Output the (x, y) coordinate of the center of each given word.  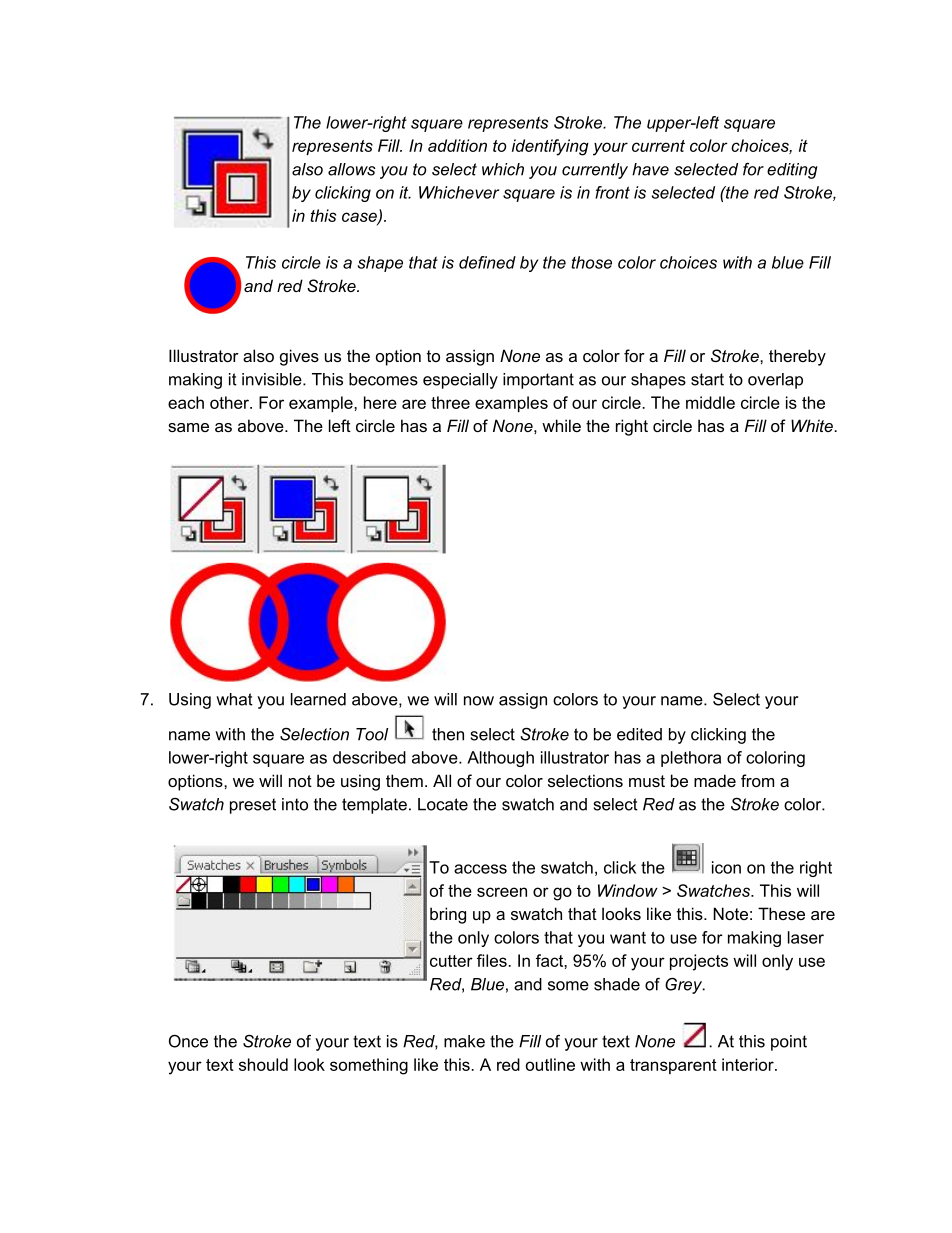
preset (253, 806)
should (263, 1064)
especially (460, 381)
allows (352, 169)
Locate (443, 804)
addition (457, 145)
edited (639, 734)
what (234, 699)
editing (792, 171)
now (479, 701)
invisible (273, 379)
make (464, 1041)
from (757, 780)
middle (710, 402)
